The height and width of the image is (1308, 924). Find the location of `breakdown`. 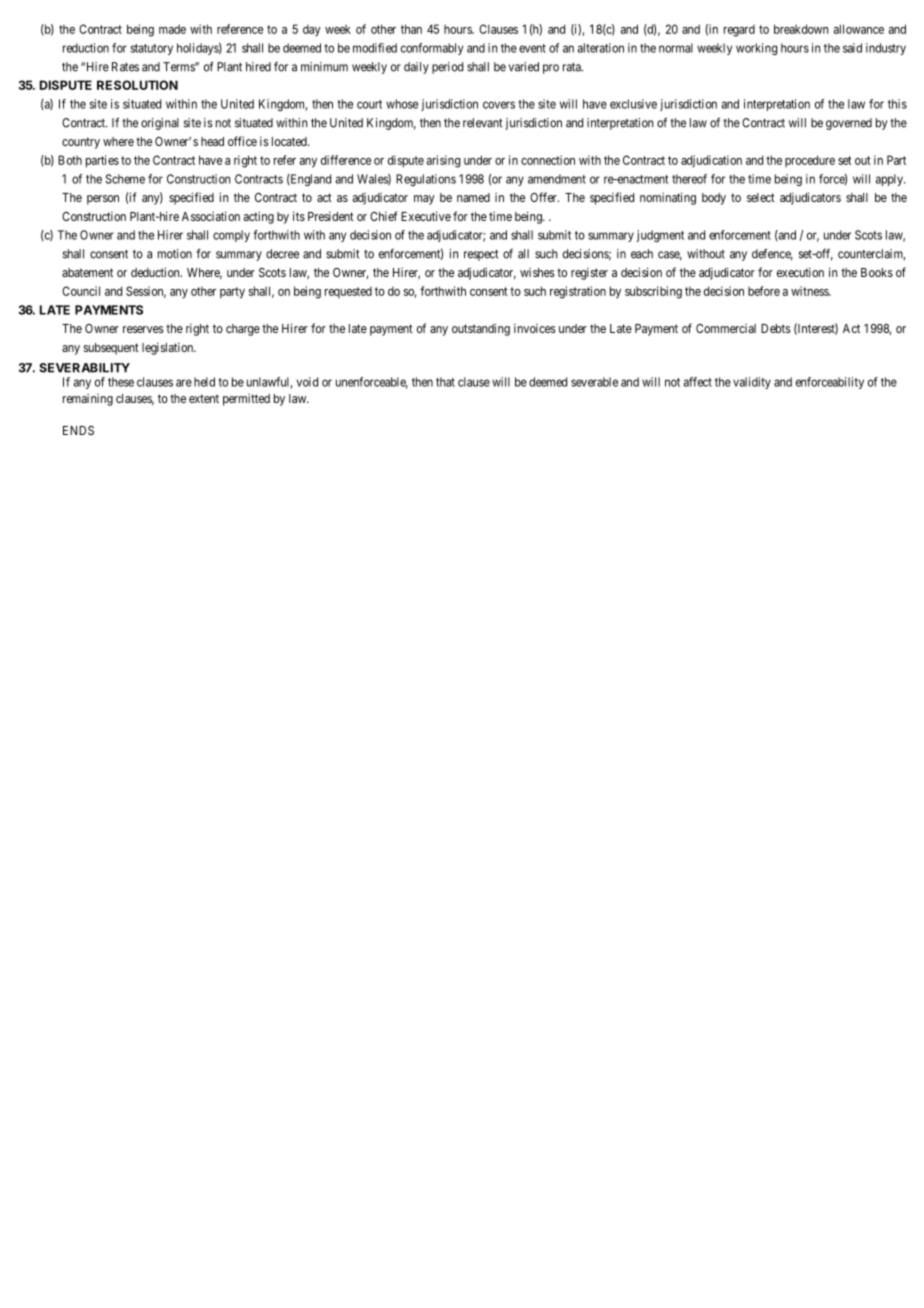

breakdown is located at coordinates (801, 29).
